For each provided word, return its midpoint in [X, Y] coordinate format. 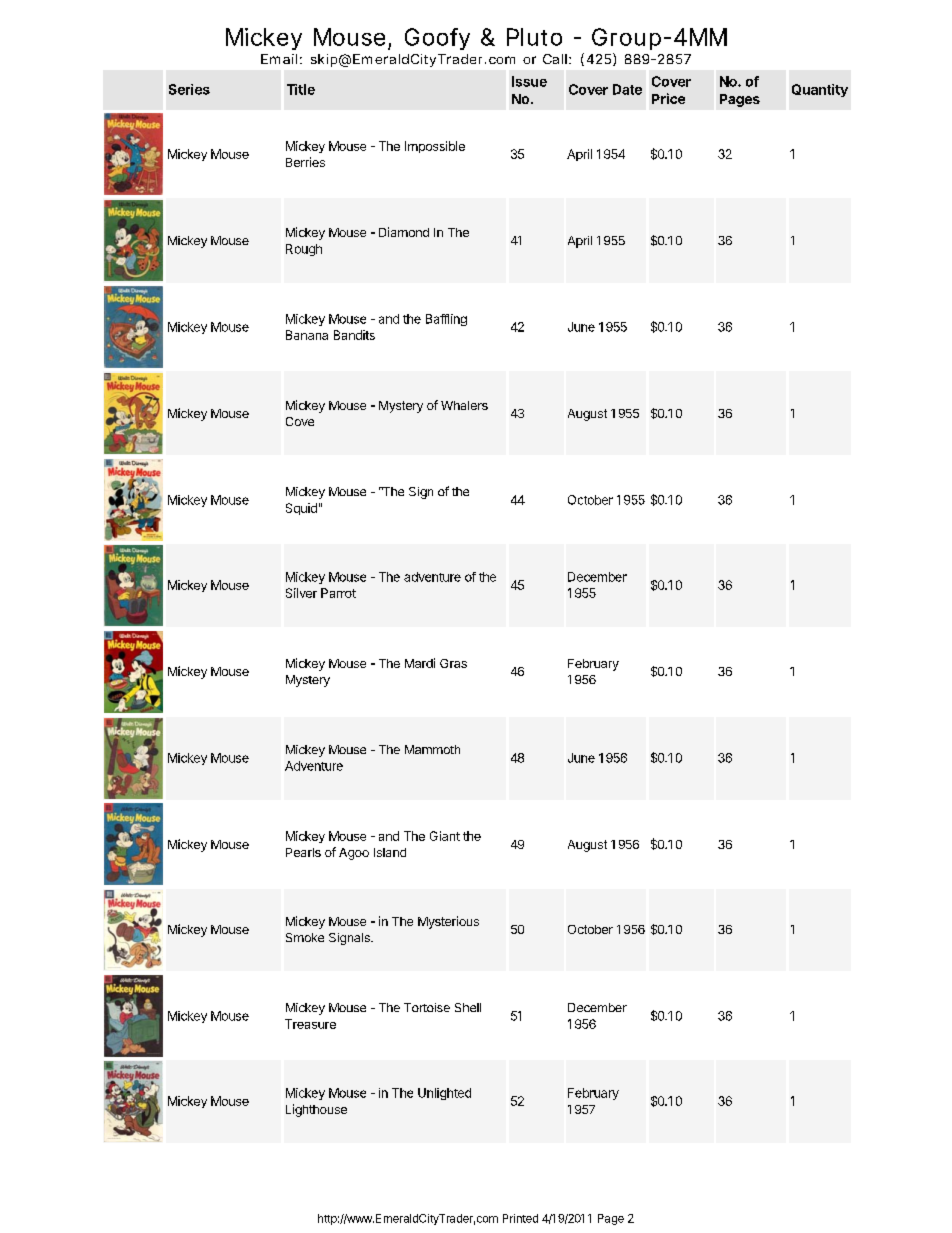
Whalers [464, 405]
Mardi [420, 663]
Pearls [303, 852]
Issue [529, 81]
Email [279, 59]
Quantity [820, 90]
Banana [307, 335]
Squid [301, 509]
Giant [445, 836]
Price [668, 98]
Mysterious [448, 922]
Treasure [310, 1024]
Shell [468, 1007]
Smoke [305, 937]
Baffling [446, 320]
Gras [453, 663]
